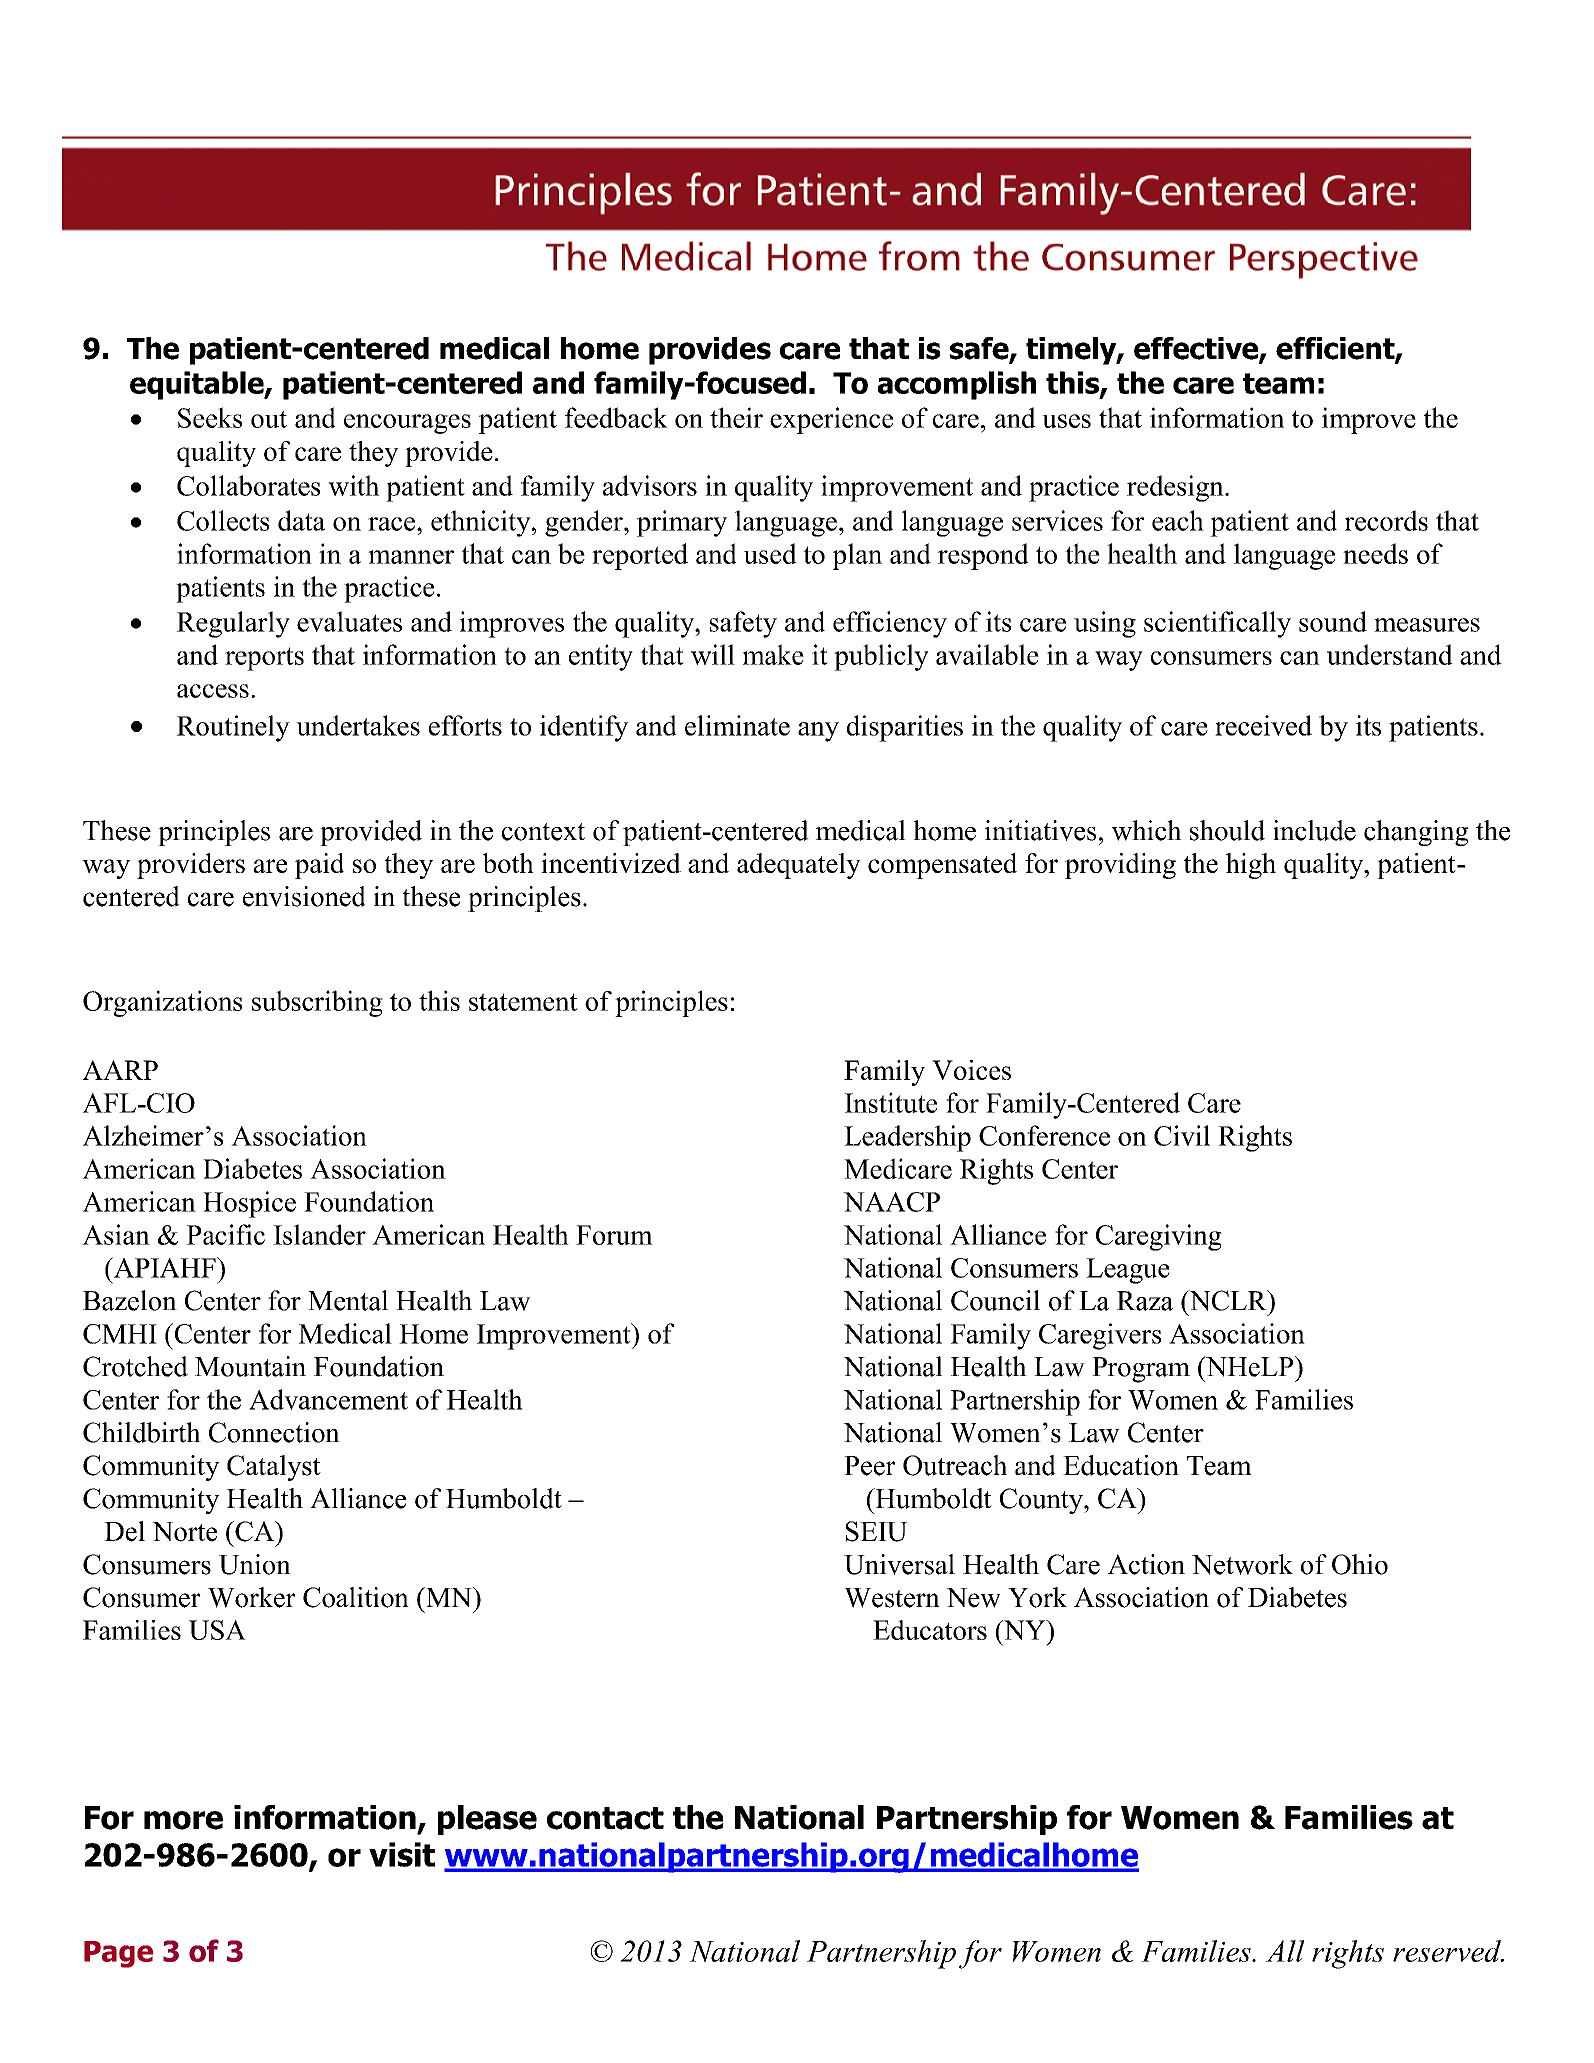 This document has height=2063, width=1594. I want to click on redesign, so click(1176, 488).
